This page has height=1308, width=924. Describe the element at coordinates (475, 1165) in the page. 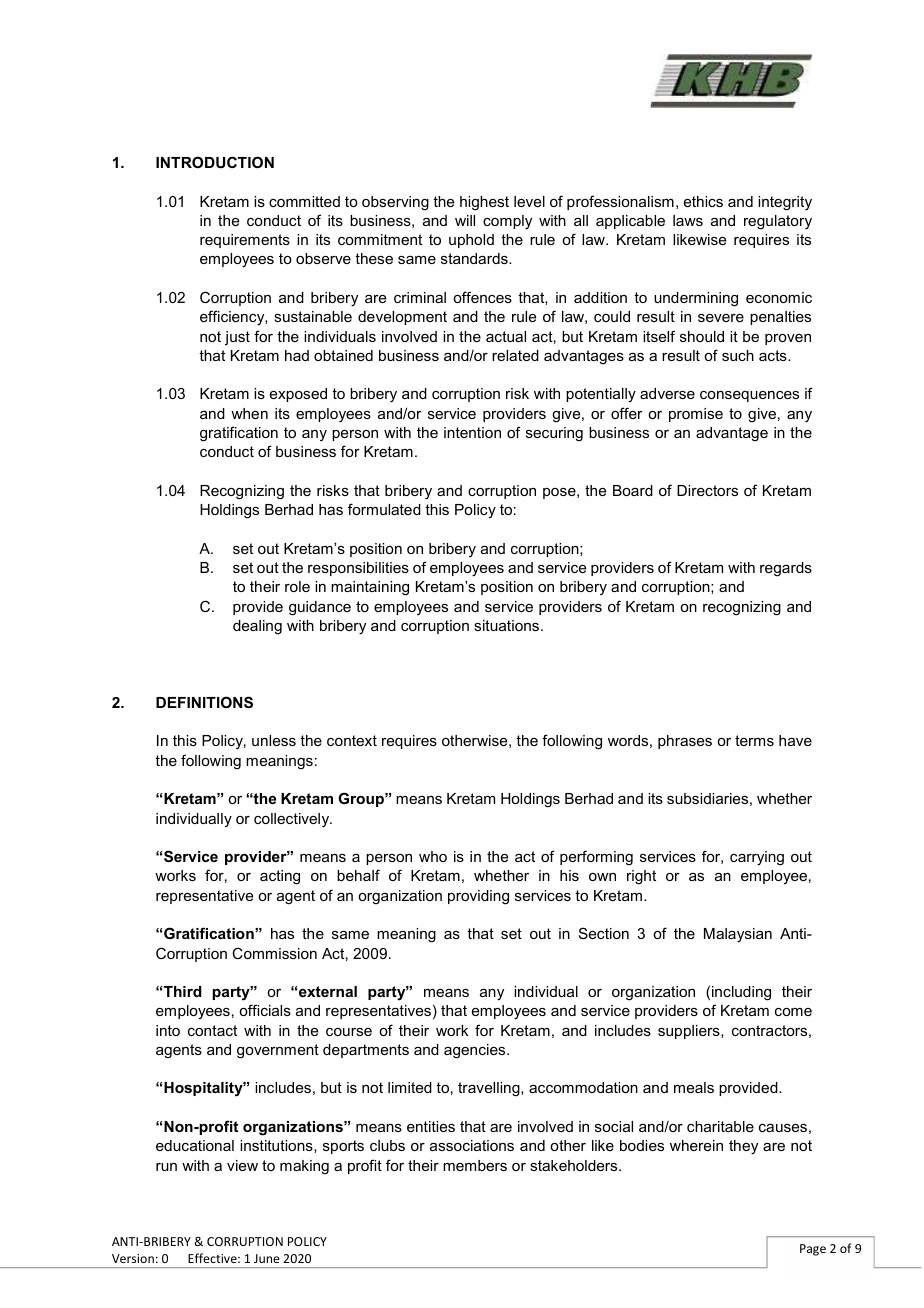

I see `members` at that location.
